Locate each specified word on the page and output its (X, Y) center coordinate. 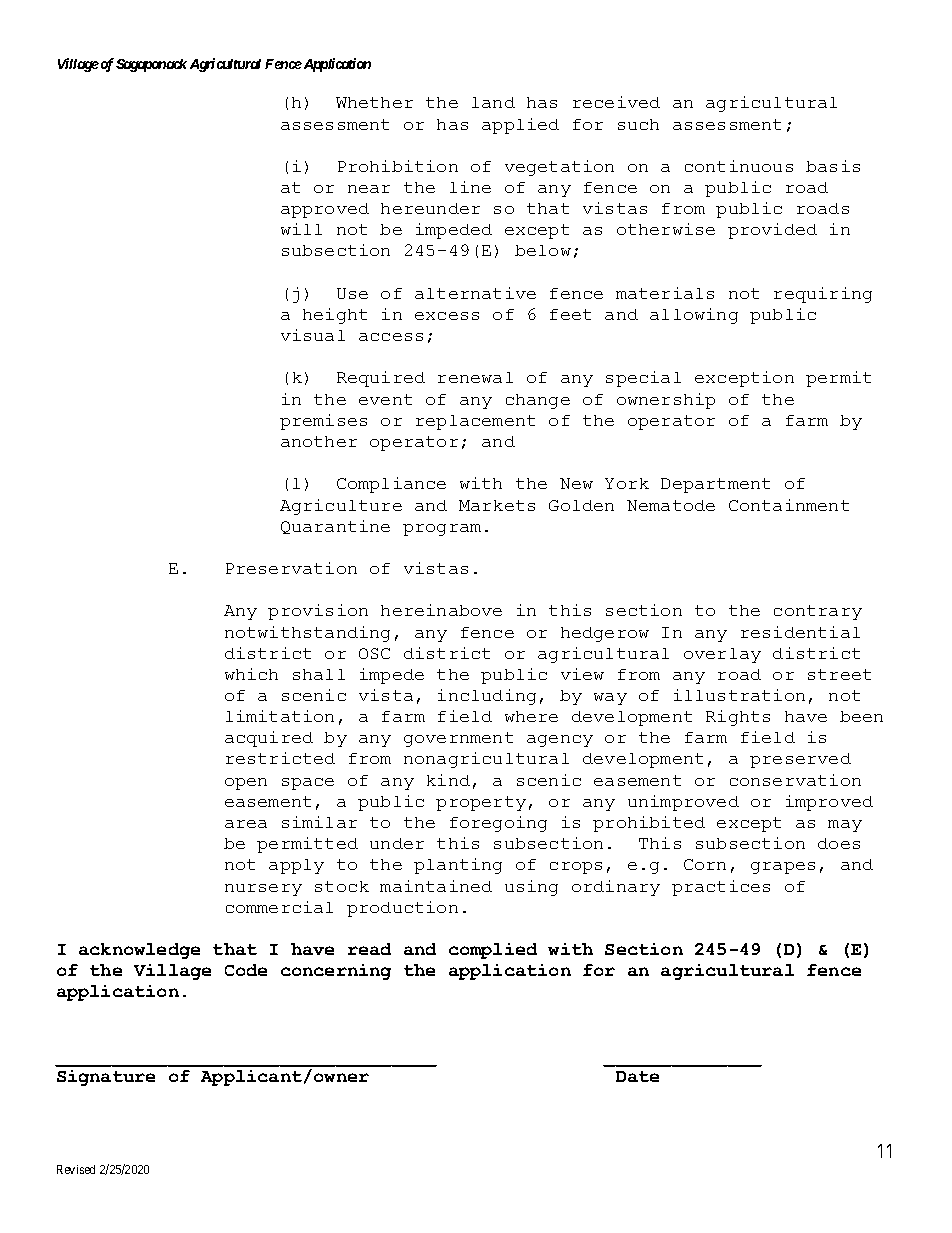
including (487, 697)
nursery (263, 890)
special (643, 379)
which (251, 674)
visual (313, 335)
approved (325, 210)
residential (800, 632)
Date (637, 1076)
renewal (475, 377)
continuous (739, 166)
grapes (783, 868)
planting (458, 866)
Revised (76, 1169)
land (493, 102)
